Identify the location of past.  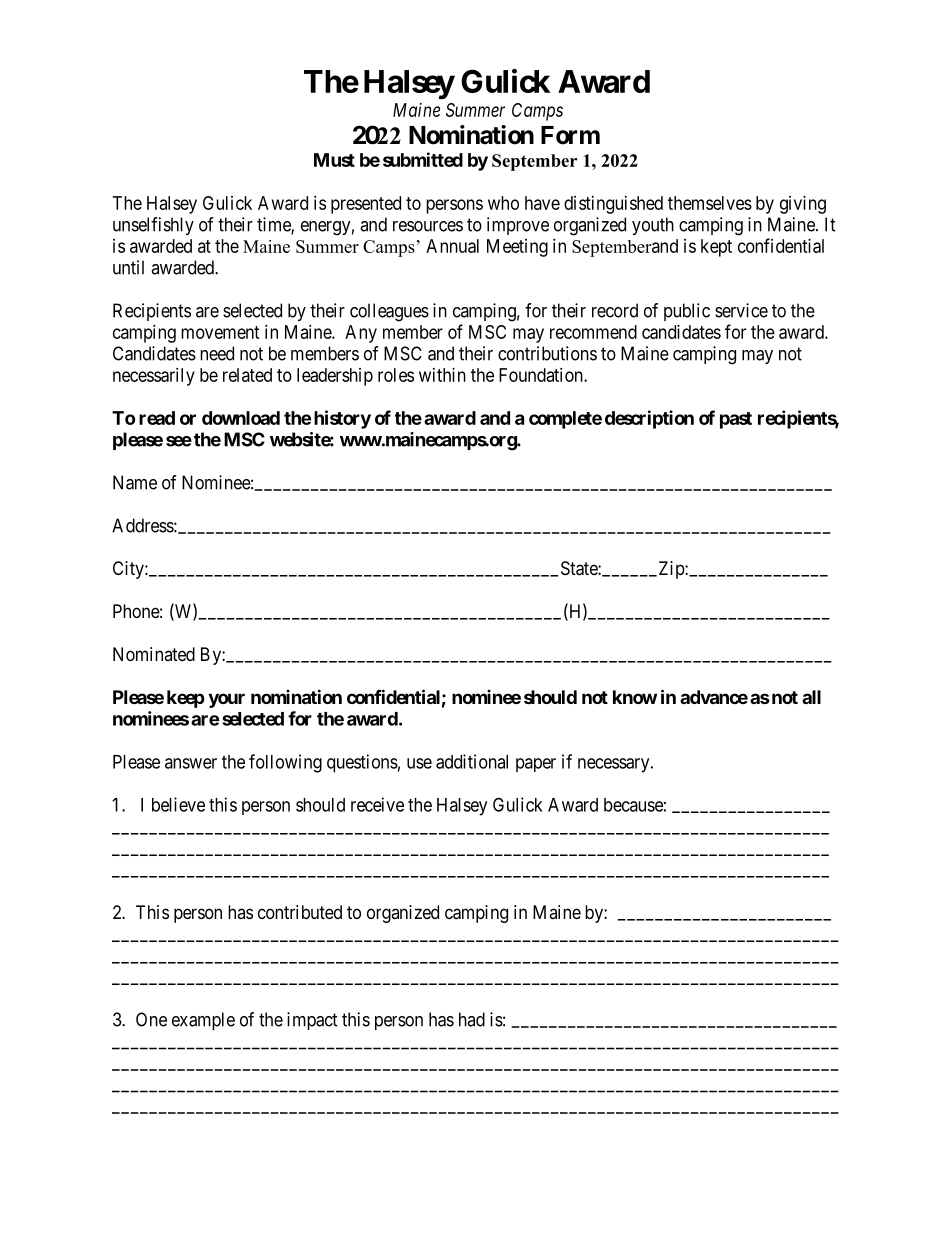
(736, 420).
